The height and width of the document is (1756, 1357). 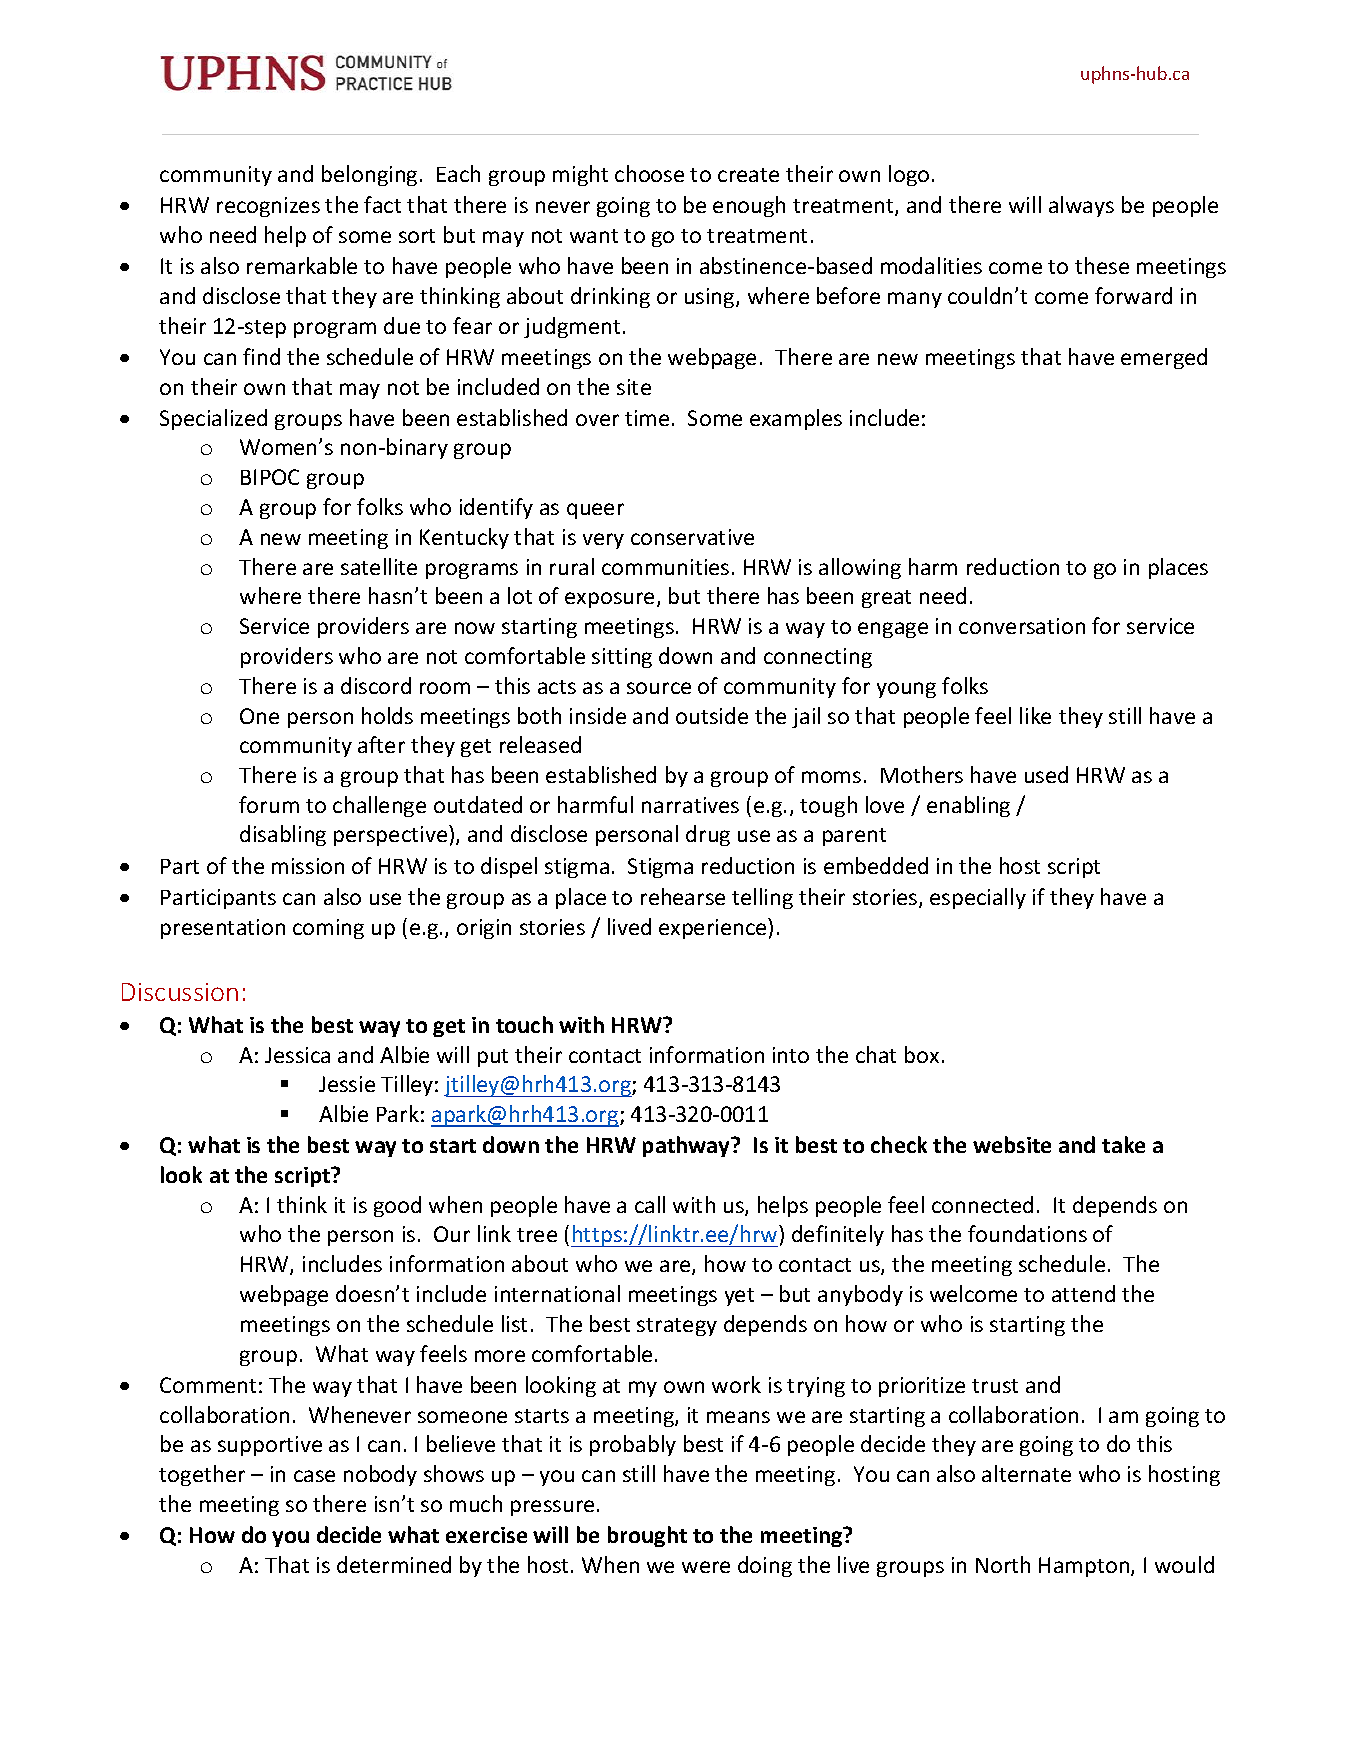 What do you see at coordinates (659, 688) in the document?
I see `source` at bounding box center [659, 688].
